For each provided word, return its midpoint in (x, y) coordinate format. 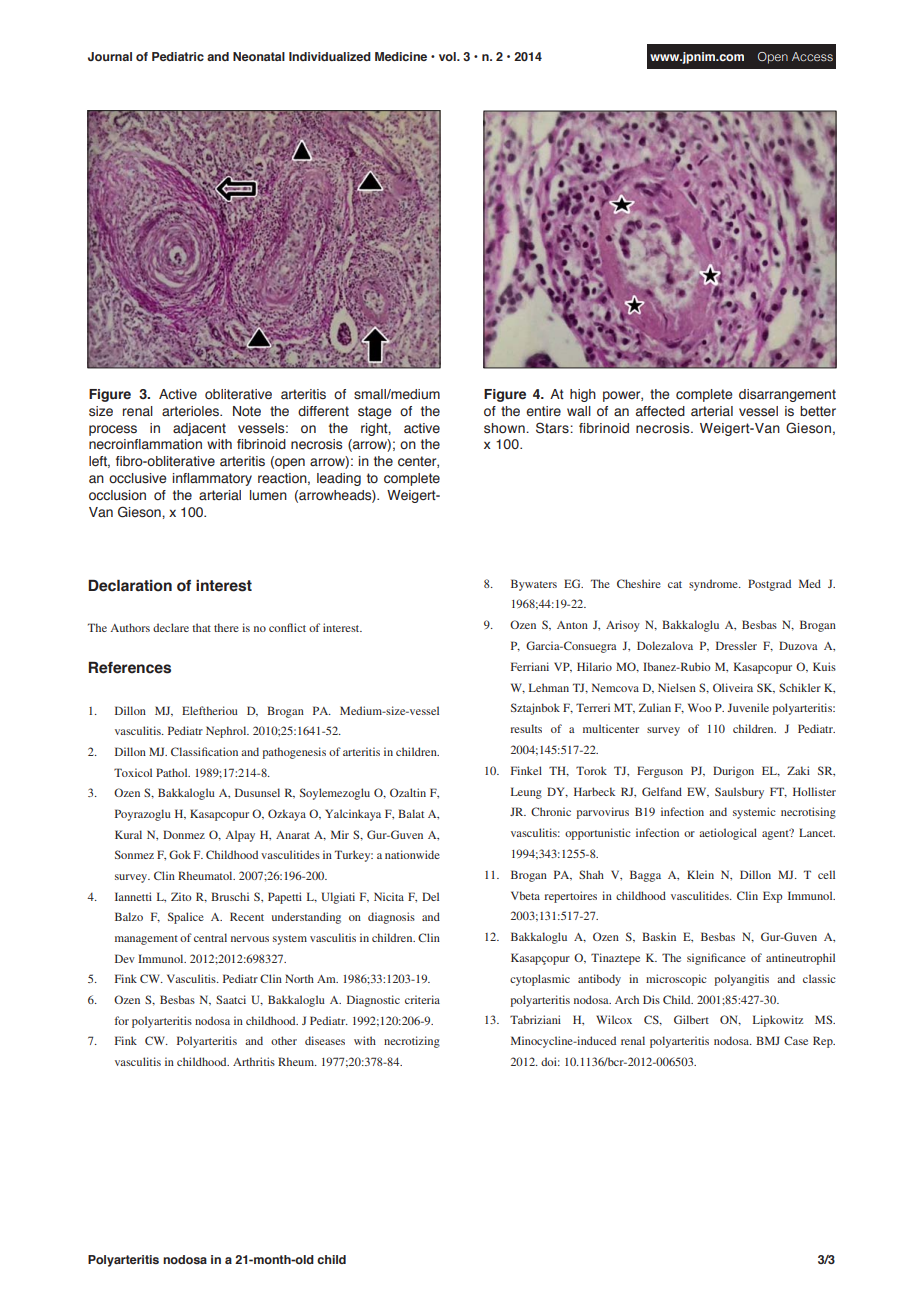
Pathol (173, 772)
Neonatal (259, 56)
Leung (526, 793)
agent (776, 834)
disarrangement (787, 395)
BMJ (768, 1040)
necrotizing (412, 1042)
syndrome (714, 585)
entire (543, 411)
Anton (572, 625)
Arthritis (254, 1061)
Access (812, 56)
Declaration (130, 586)
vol (448, 56)
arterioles (191, 411)
